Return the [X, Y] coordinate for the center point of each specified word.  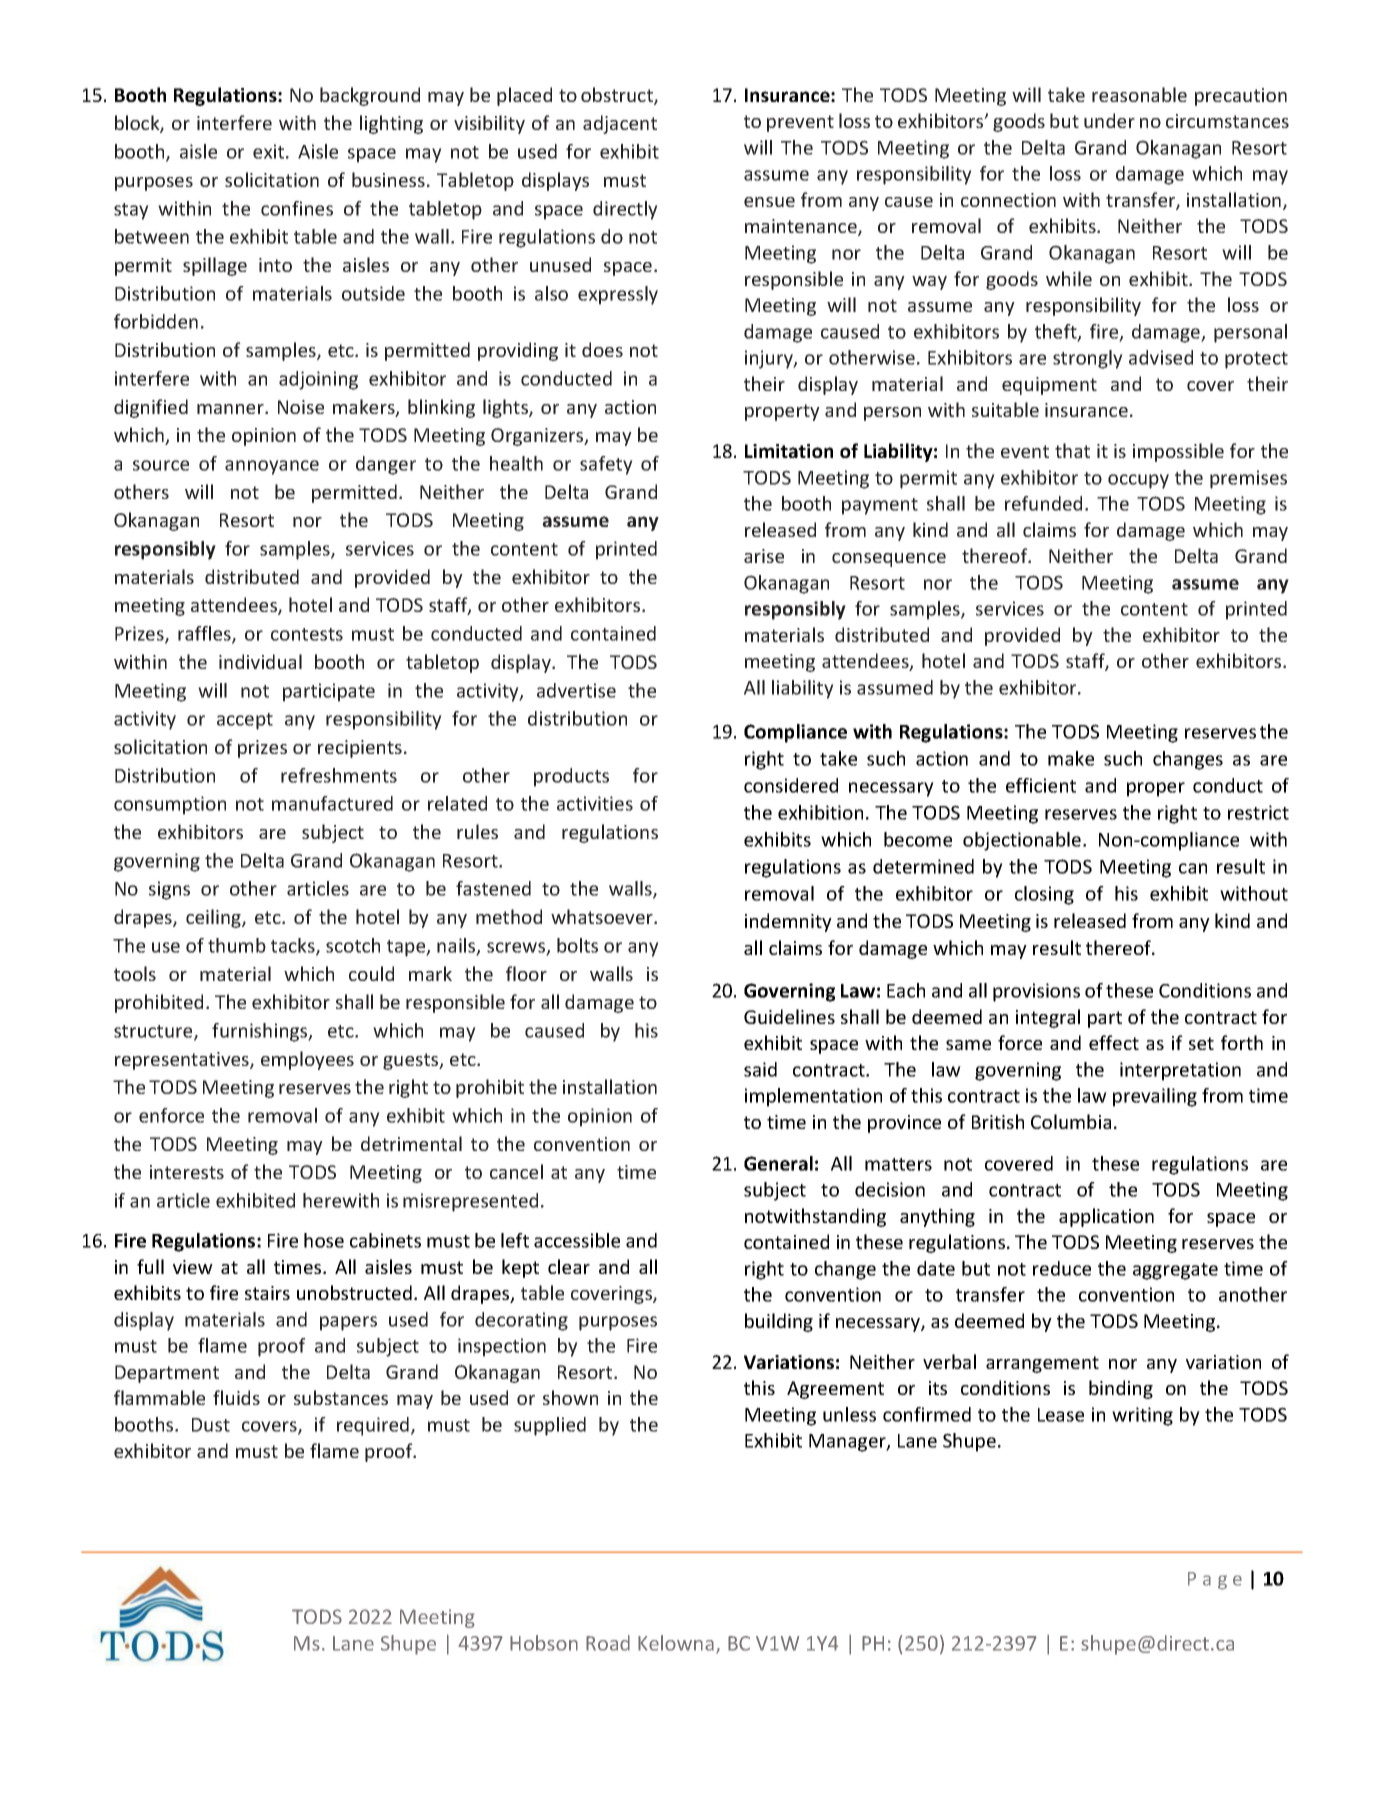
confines [297, 208]
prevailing [1155, 1097]
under [1109, 120]
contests [307, 634]
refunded [1043, 503]
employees [307, 1060]
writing [1142, 1416]
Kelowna [676, 1643]
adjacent [620, 124]
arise [764, 556]
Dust [211, 1425]
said [760, 1069]
